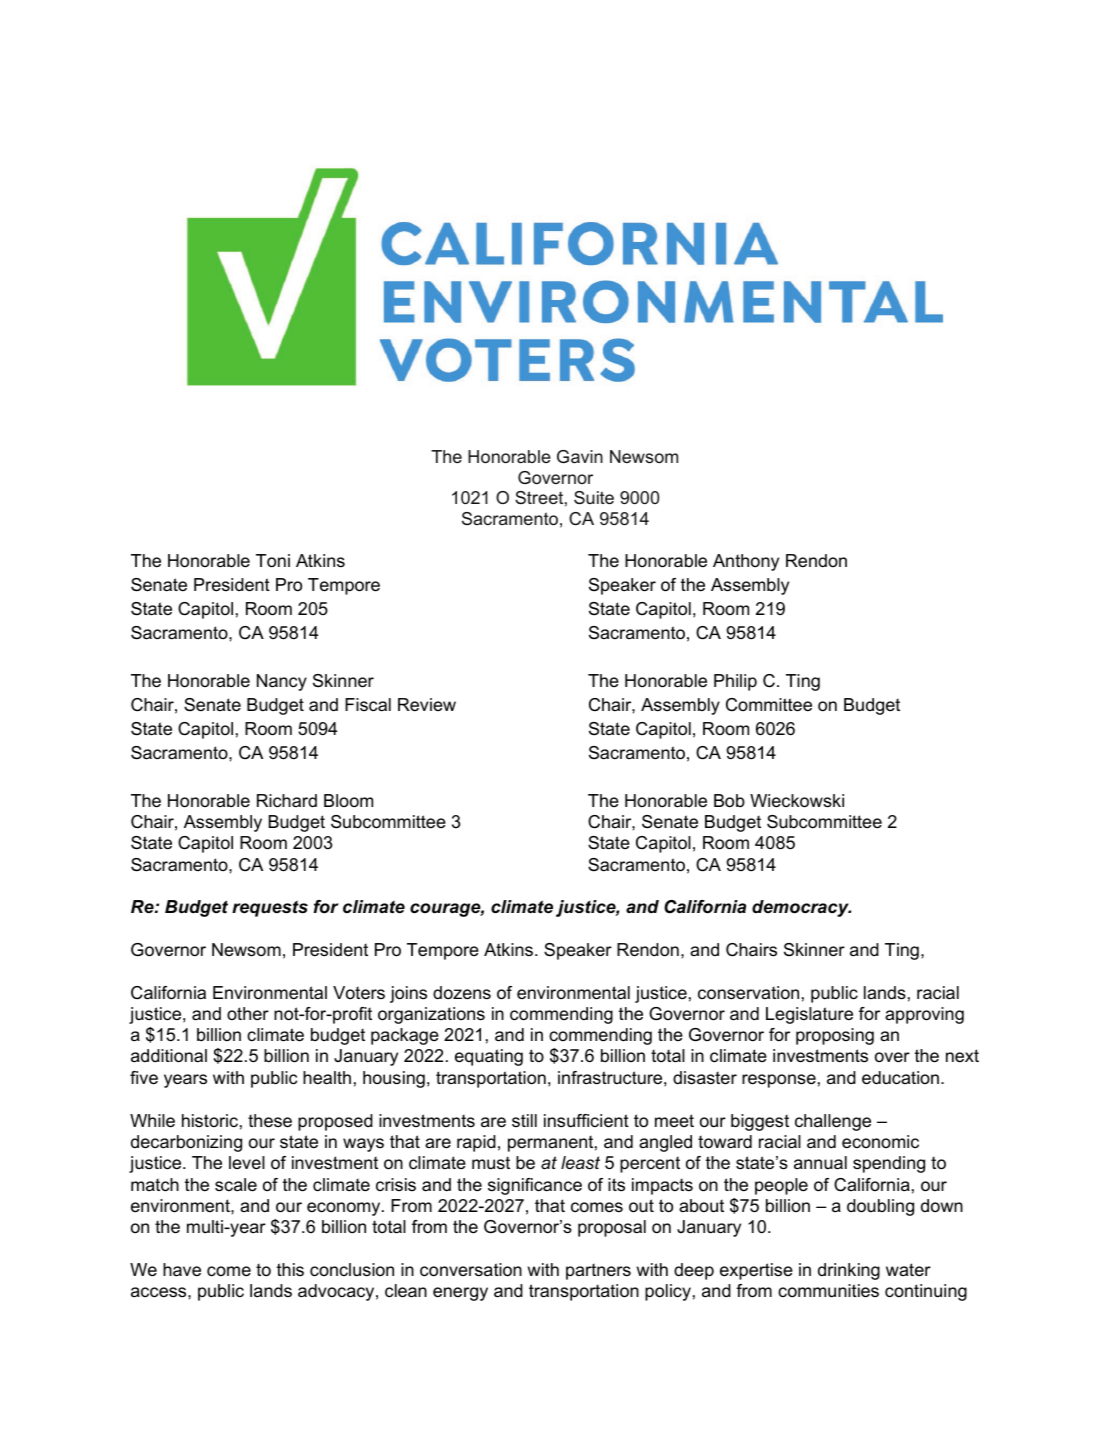 This document has height=1437, width=1111. Describe the element at coordinates (427, 704) in the document. I see `Review` at that location.
